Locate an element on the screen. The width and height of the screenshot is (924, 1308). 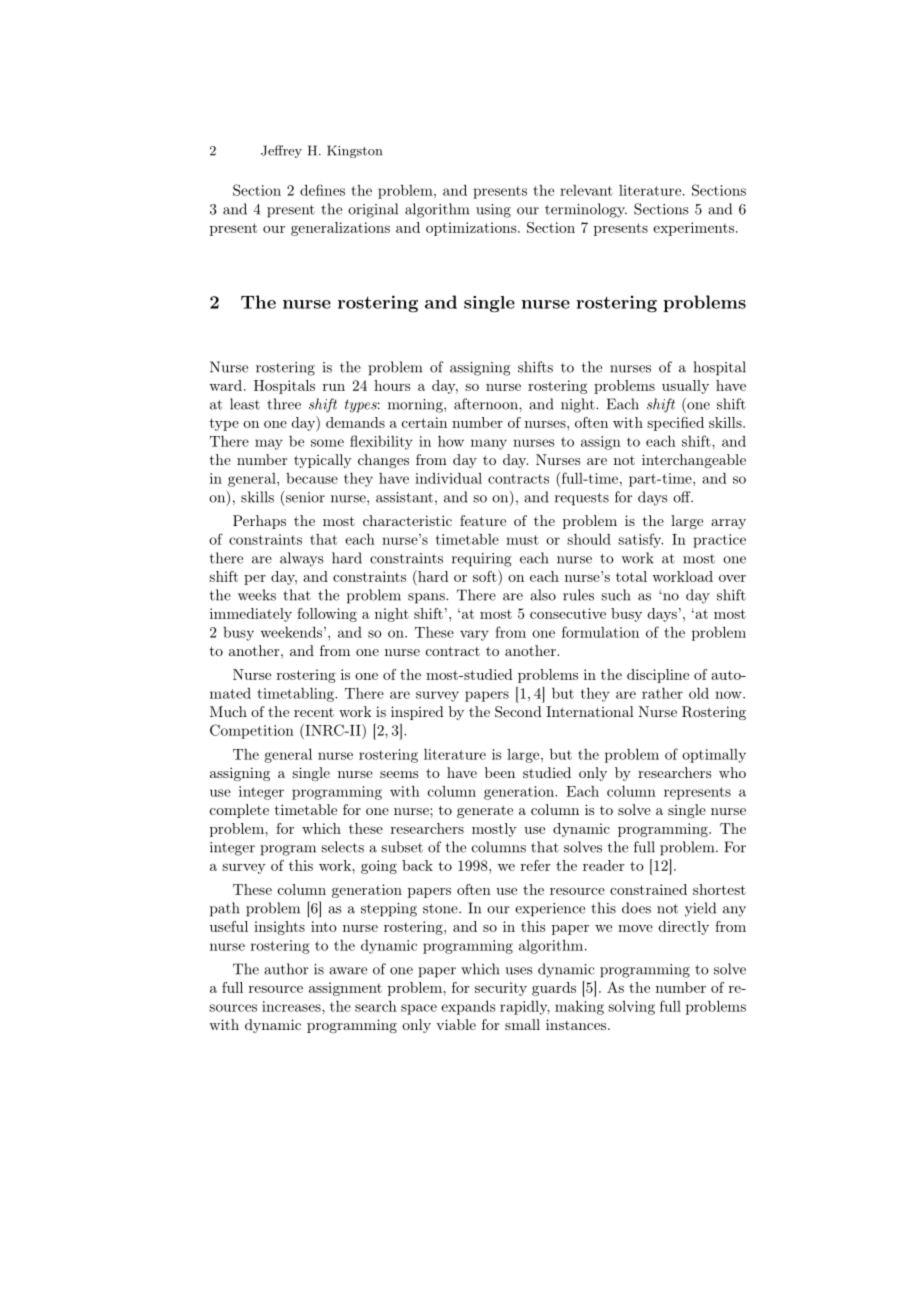
experiments is located at coordinates (695, 229).
